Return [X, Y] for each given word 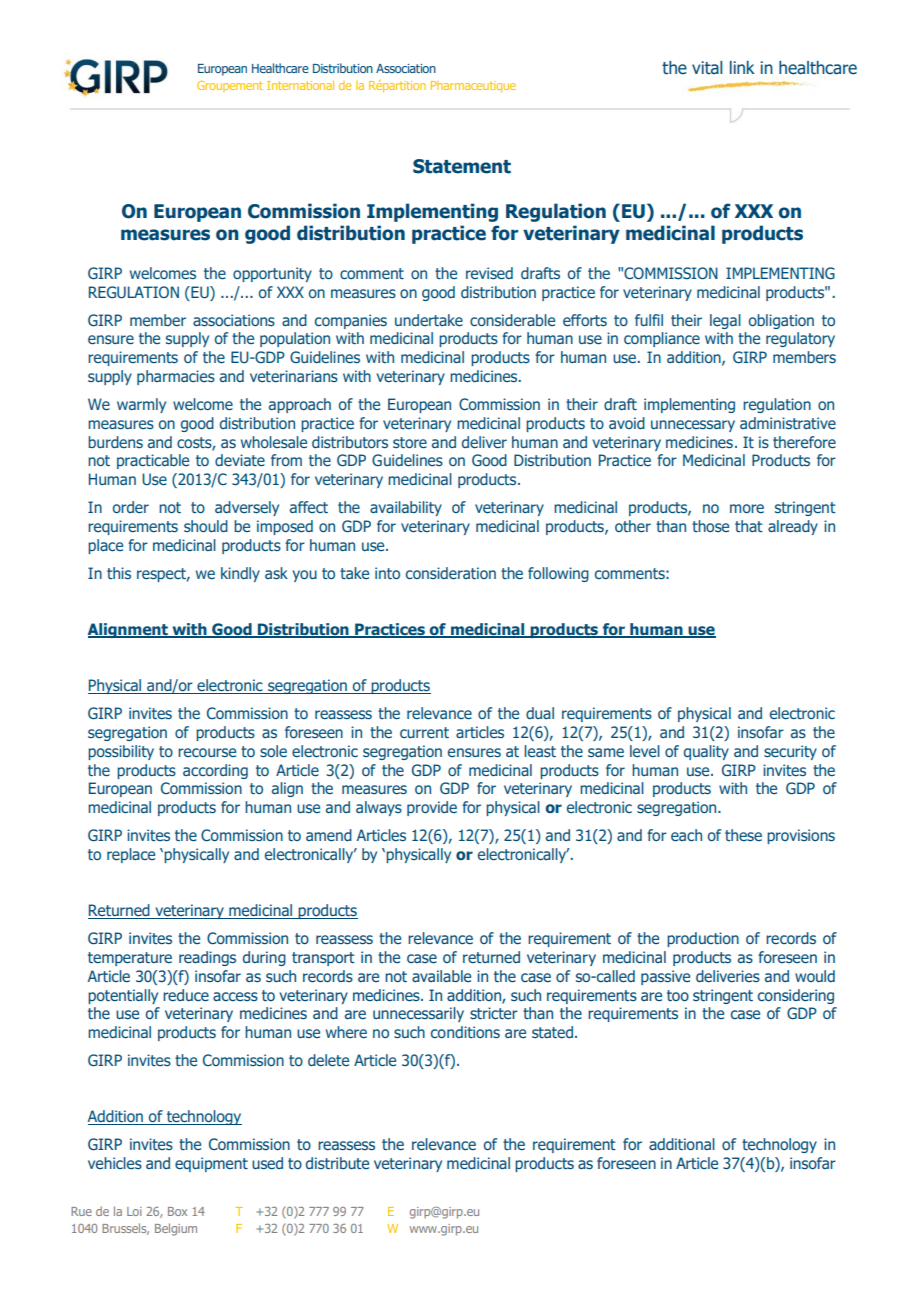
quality [706, 752]
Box [177, 1211]
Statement [462, 166]
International [300, 85]
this [119, 573]
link [742, 67]
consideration [451, 573]
